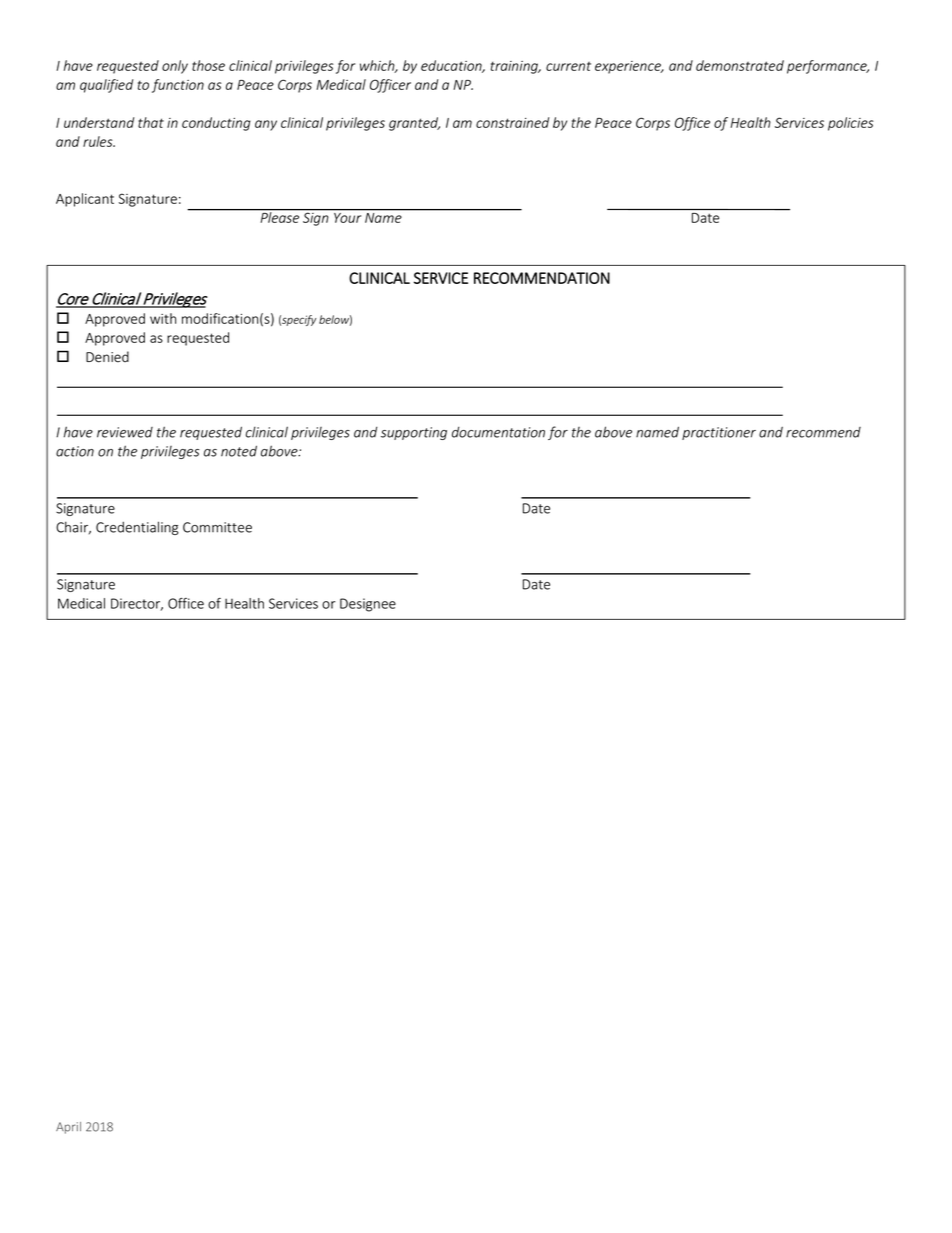 The height and width of the page is (1233, 952). Describe the element at coordinates (239, 451) in the page. I see `noted` at that location.
